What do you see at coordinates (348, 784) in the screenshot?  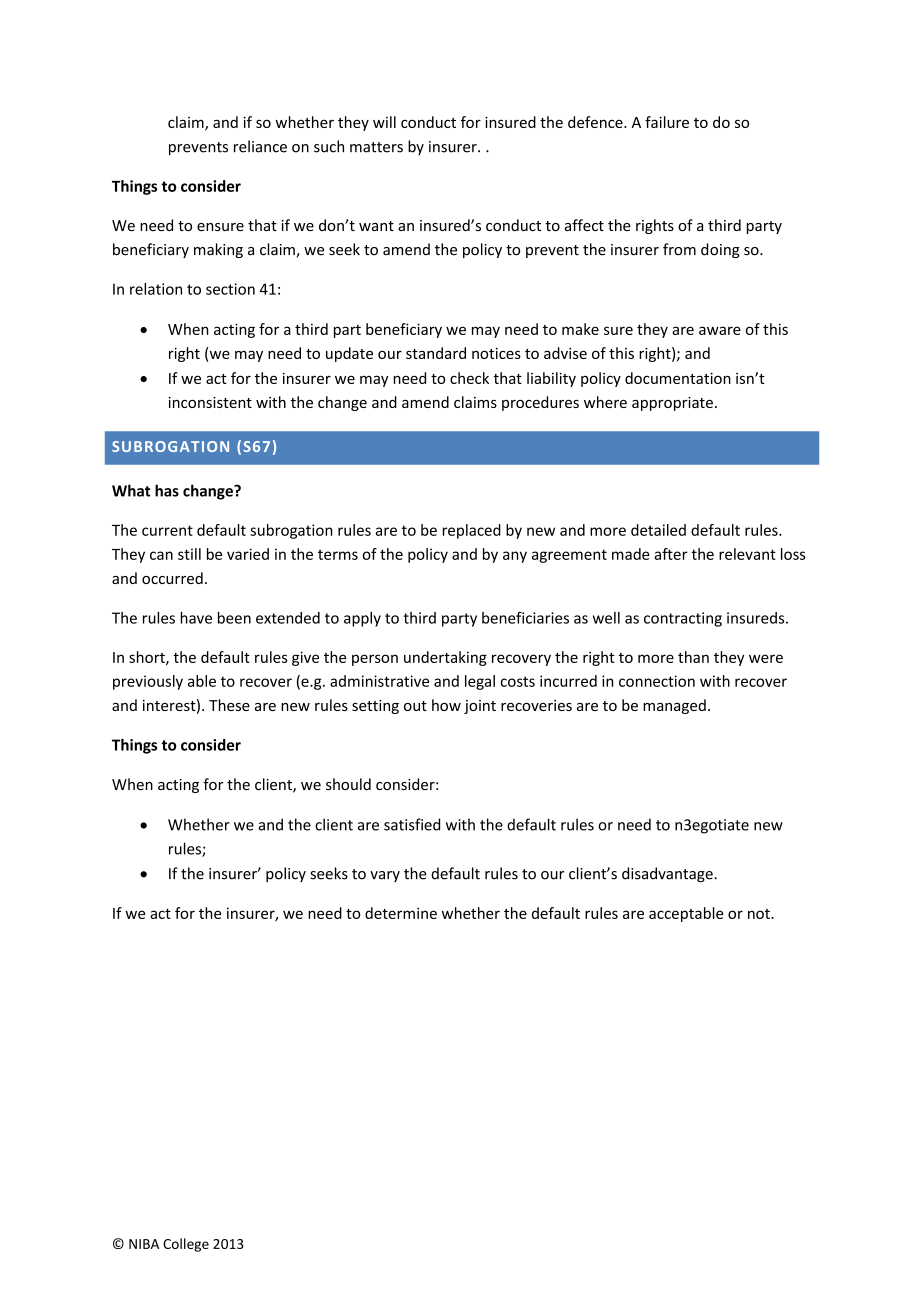 I see `should` at bounding box center [348, 784].
